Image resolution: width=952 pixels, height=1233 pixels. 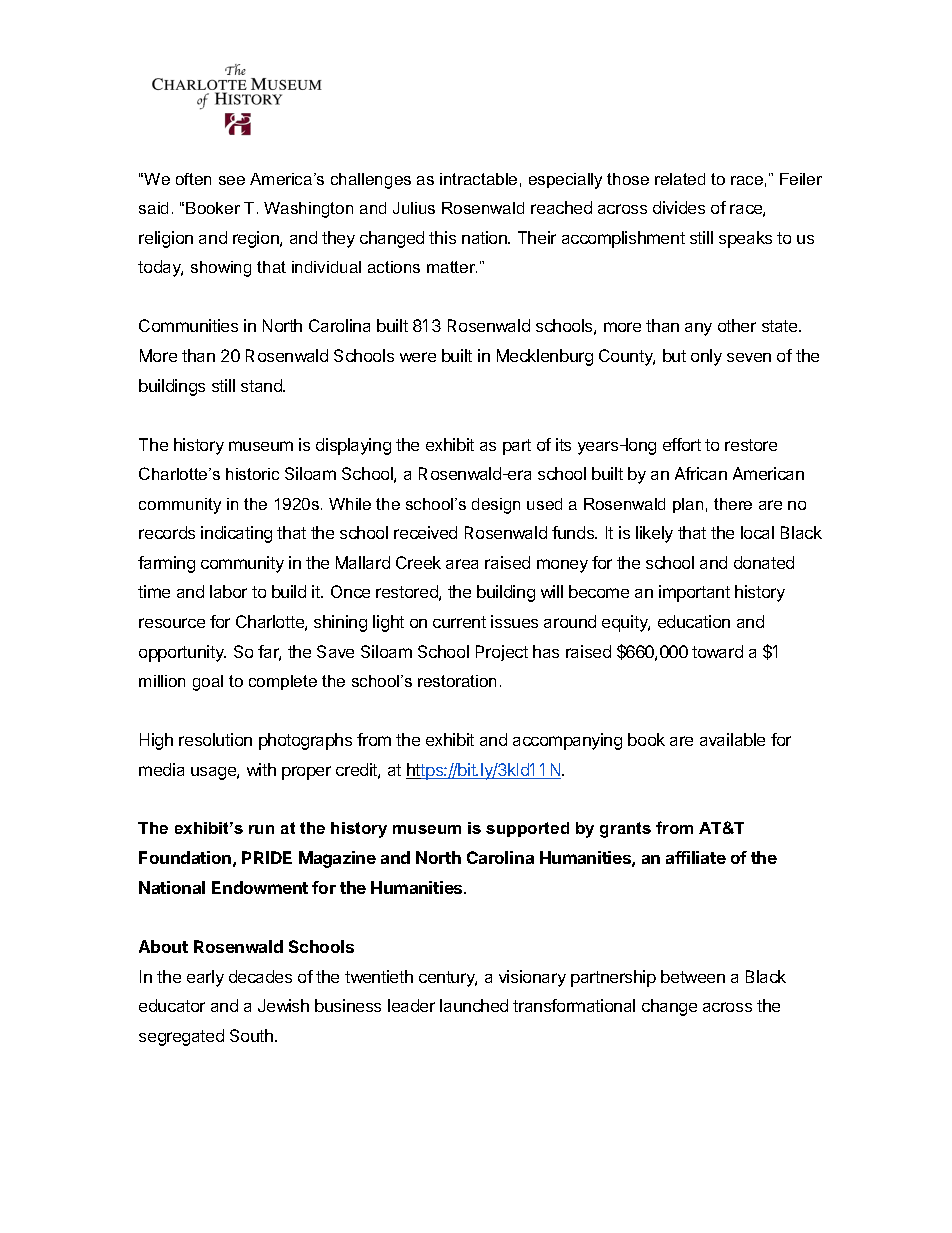 What do you see at coordinates (693, 976) in the document?
I see `between` at bounding box center [693, 976].
